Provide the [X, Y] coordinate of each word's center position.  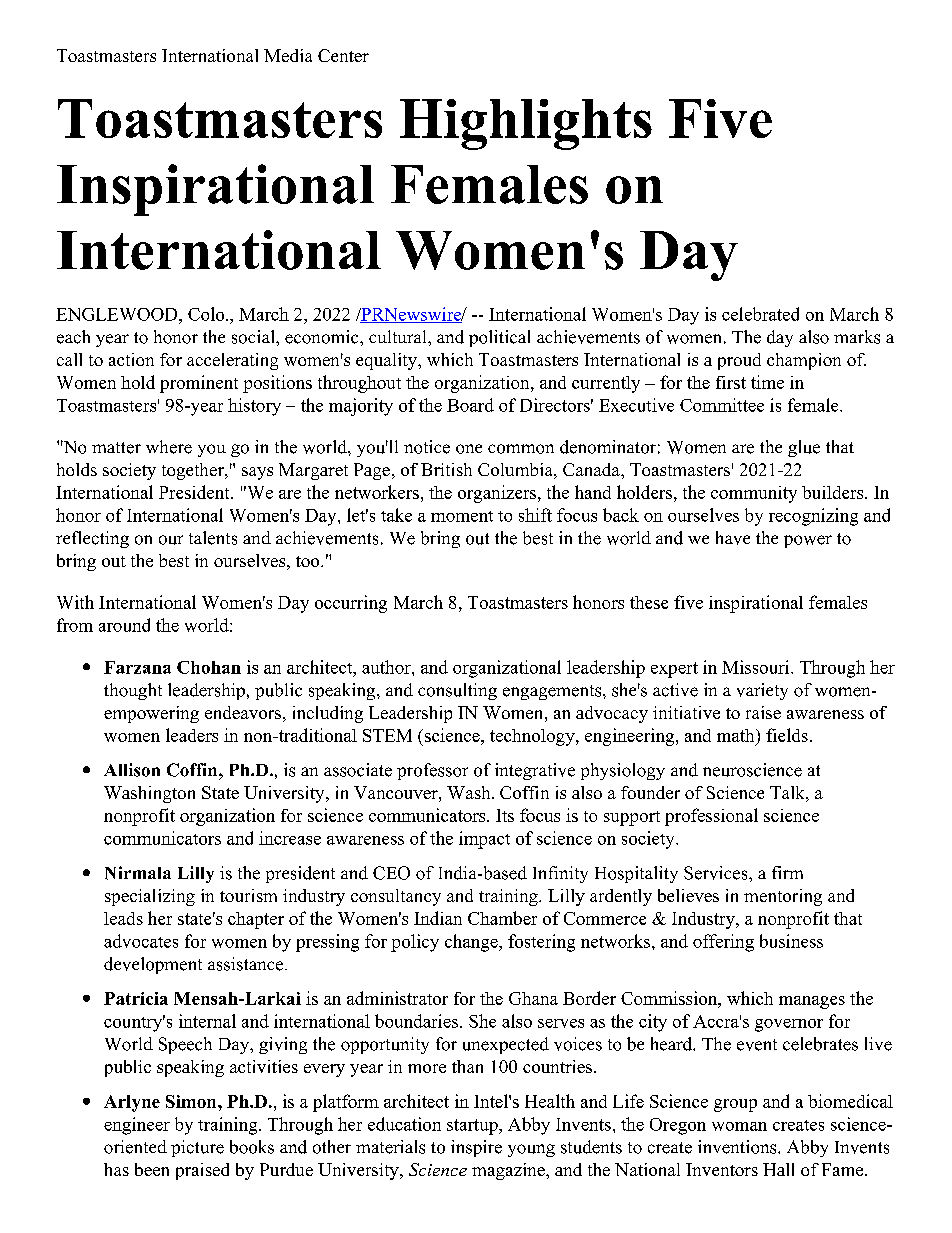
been [152, 1169]
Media [288, 55]
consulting [457, 691]
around [124, 625]
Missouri [757, 667]
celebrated [760, 314]
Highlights [526, 124]
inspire [476, 1148]
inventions [738, 1147]
